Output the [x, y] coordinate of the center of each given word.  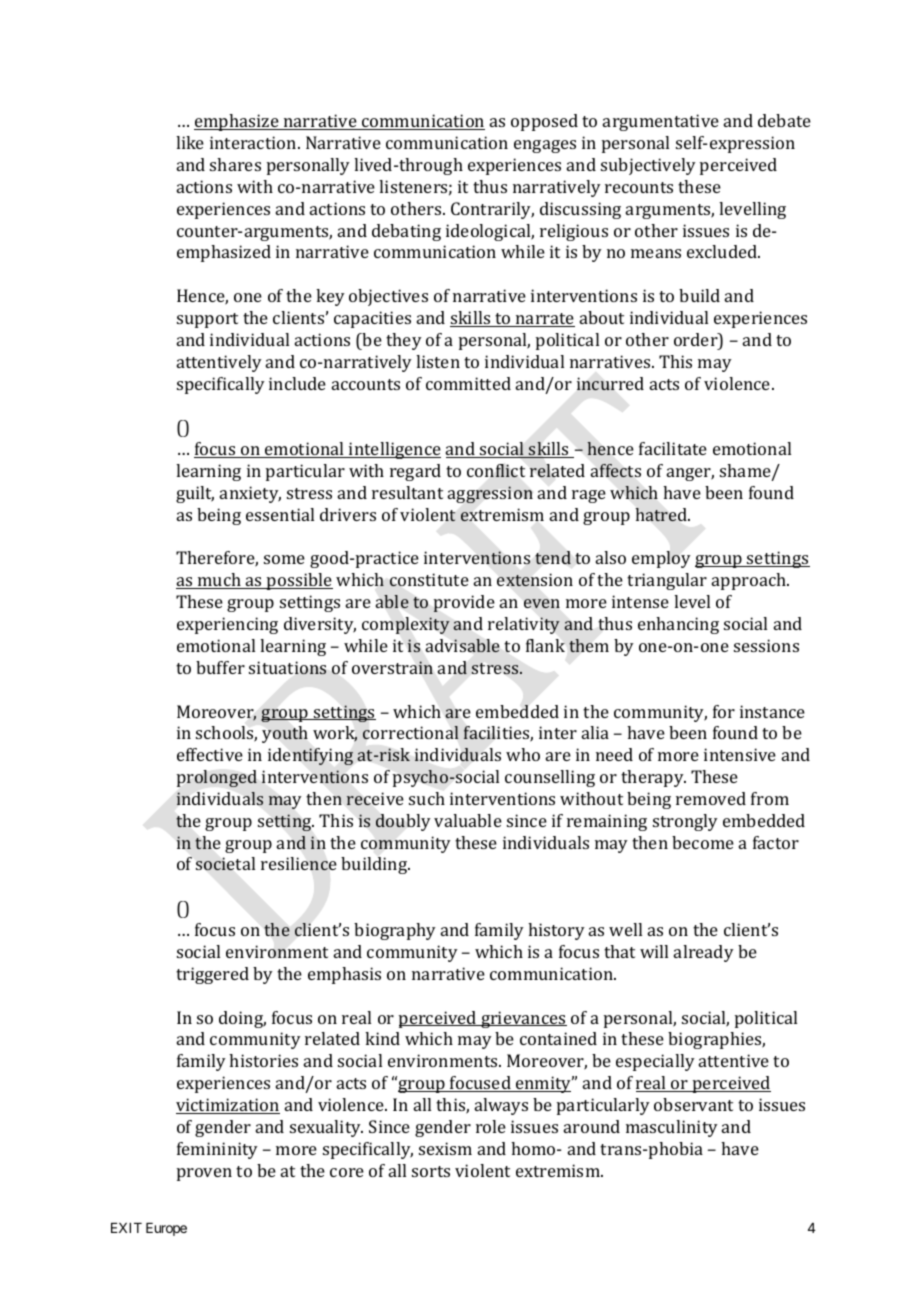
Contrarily [492, 210]
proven [204, 1174]
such [427, 798]
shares [235, 164]
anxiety [250, 494]
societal [225, 864]
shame [746, 472]
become [703, 842]
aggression [490, 494]
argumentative [661, 122]
